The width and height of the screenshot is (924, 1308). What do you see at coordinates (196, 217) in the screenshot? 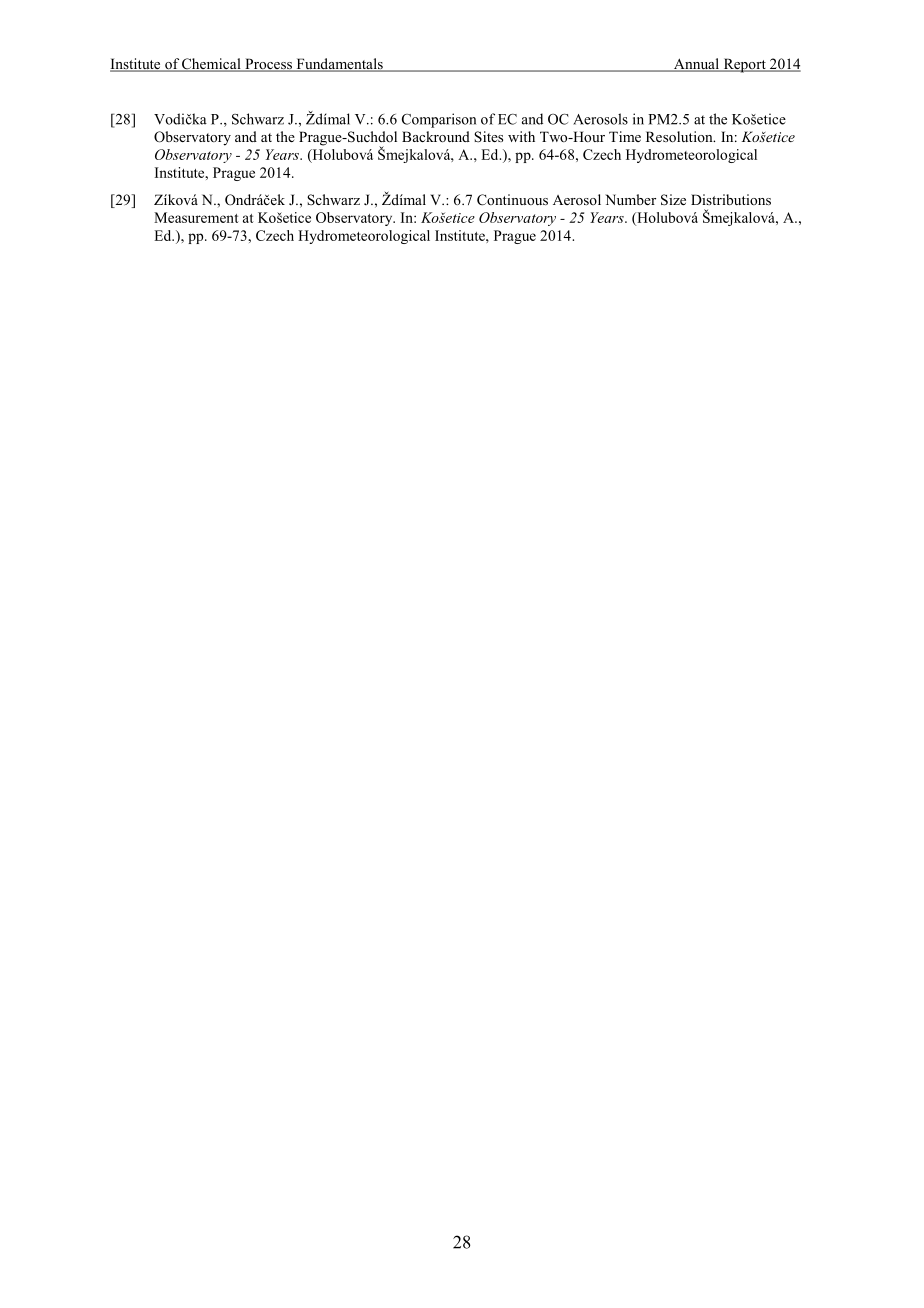
I see `Measurement` at bounding box center [196, 217].
